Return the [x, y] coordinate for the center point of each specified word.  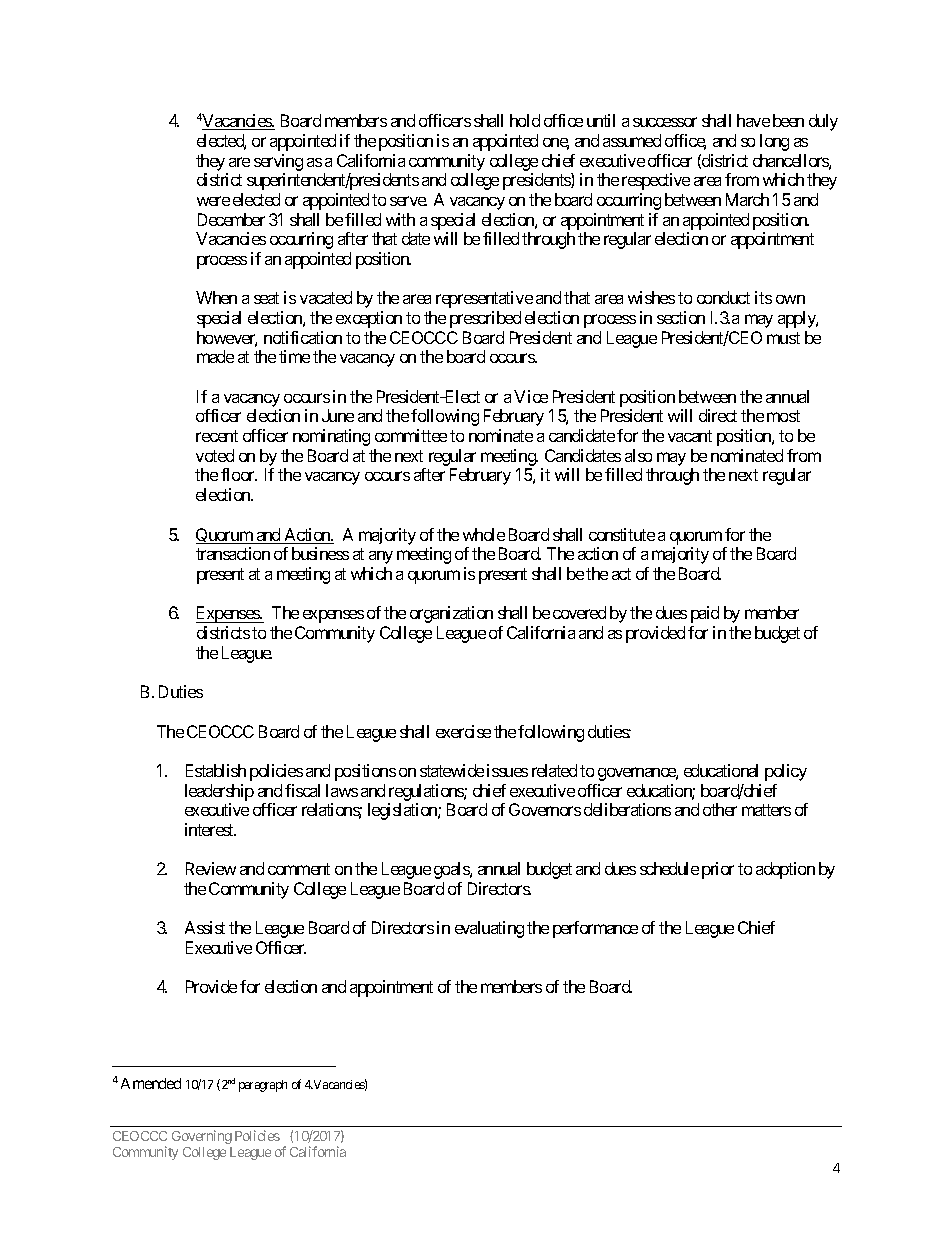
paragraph [263, 1086]
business [320, 553]
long [774, 142]
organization [451, 614]
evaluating [489, 929]
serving [278, 162]
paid [705, 614]
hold [525, 120]
